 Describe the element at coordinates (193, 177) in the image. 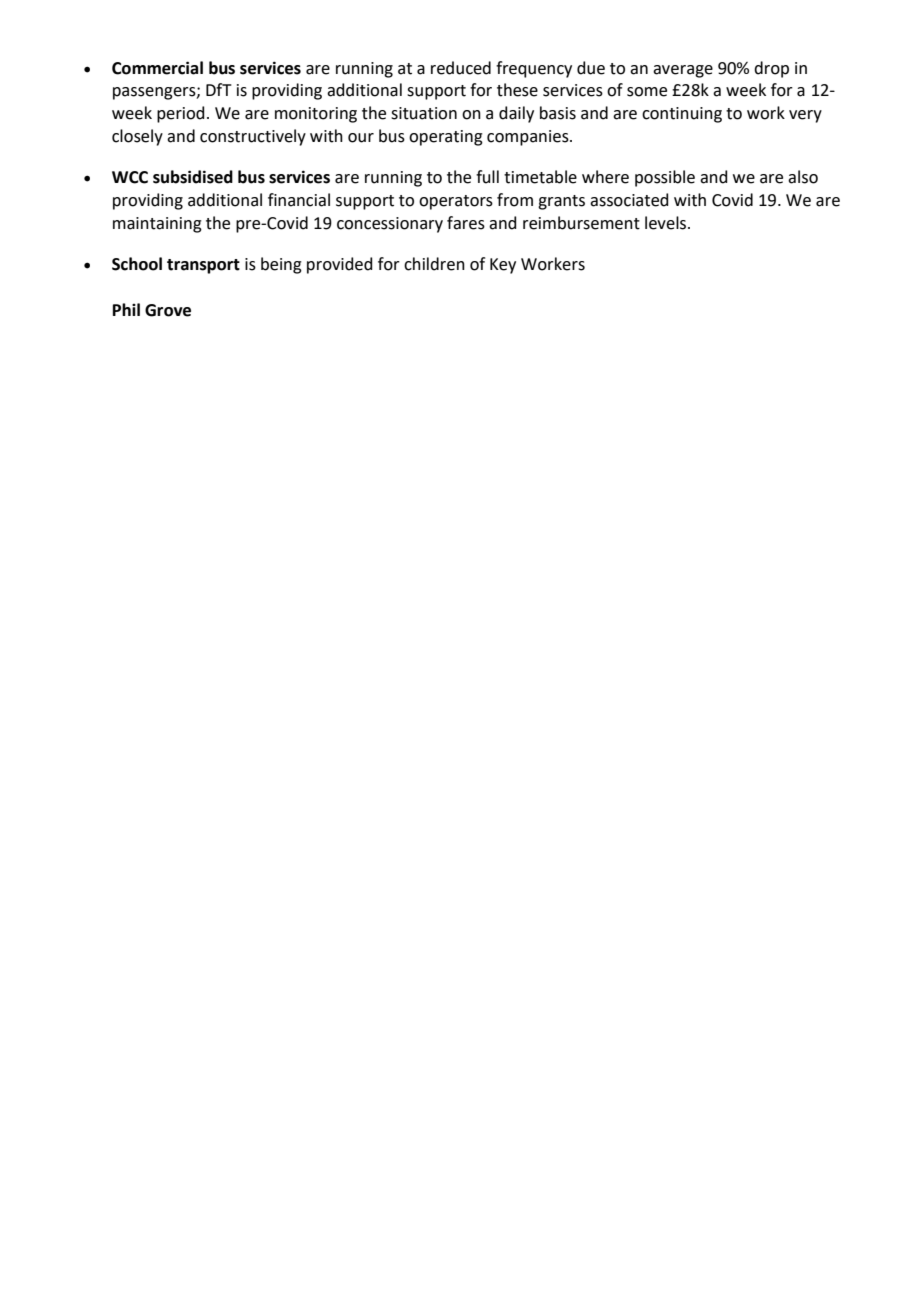

I see `subsidised` at that location.
